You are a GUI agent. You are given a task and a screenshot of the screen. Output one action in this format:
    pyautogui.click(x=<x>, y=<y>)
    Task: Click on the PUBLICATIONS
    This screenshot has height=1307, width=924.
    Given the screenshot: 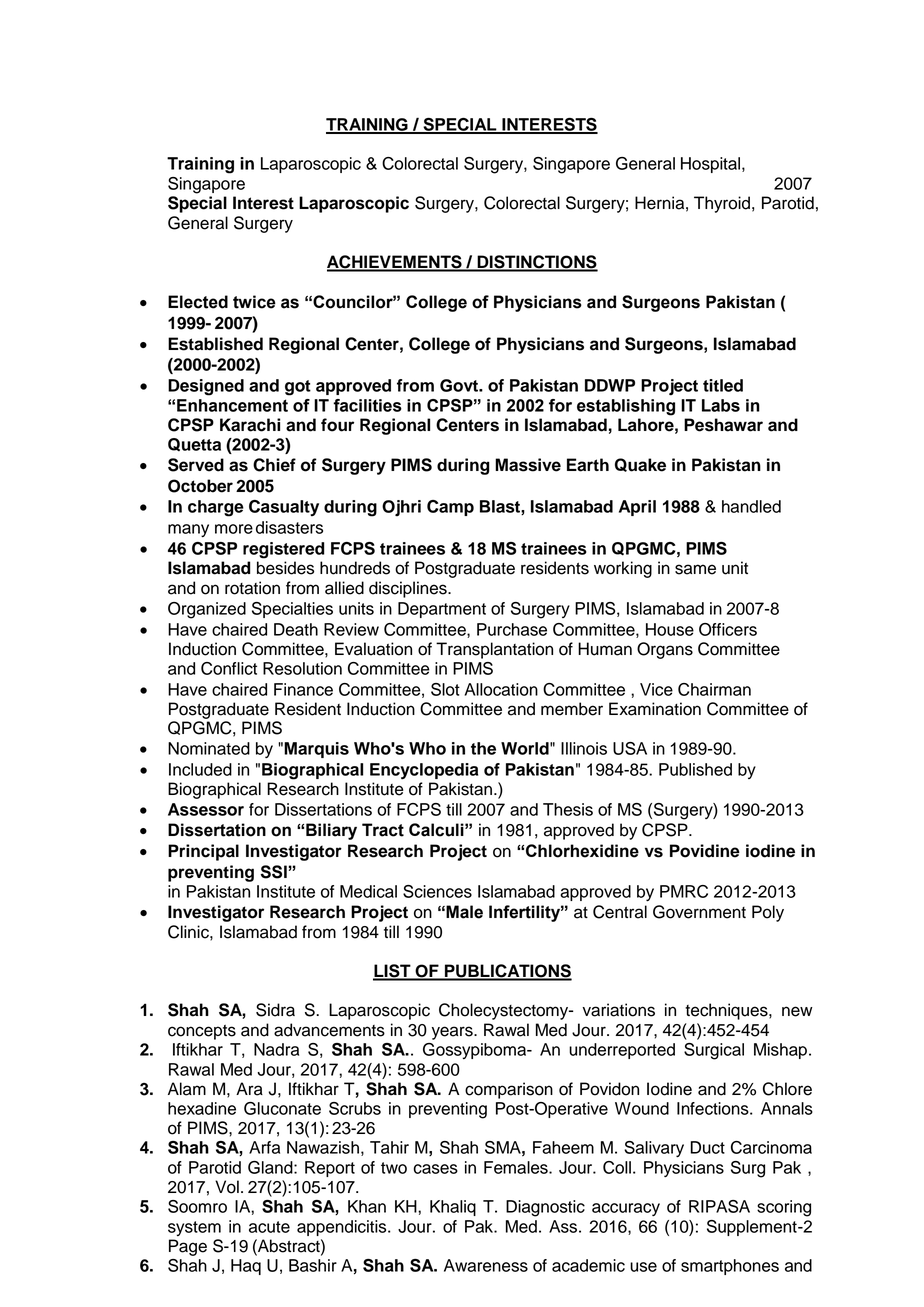 What is the action you would take?
    pyautogui.click(x=507, y=972)
